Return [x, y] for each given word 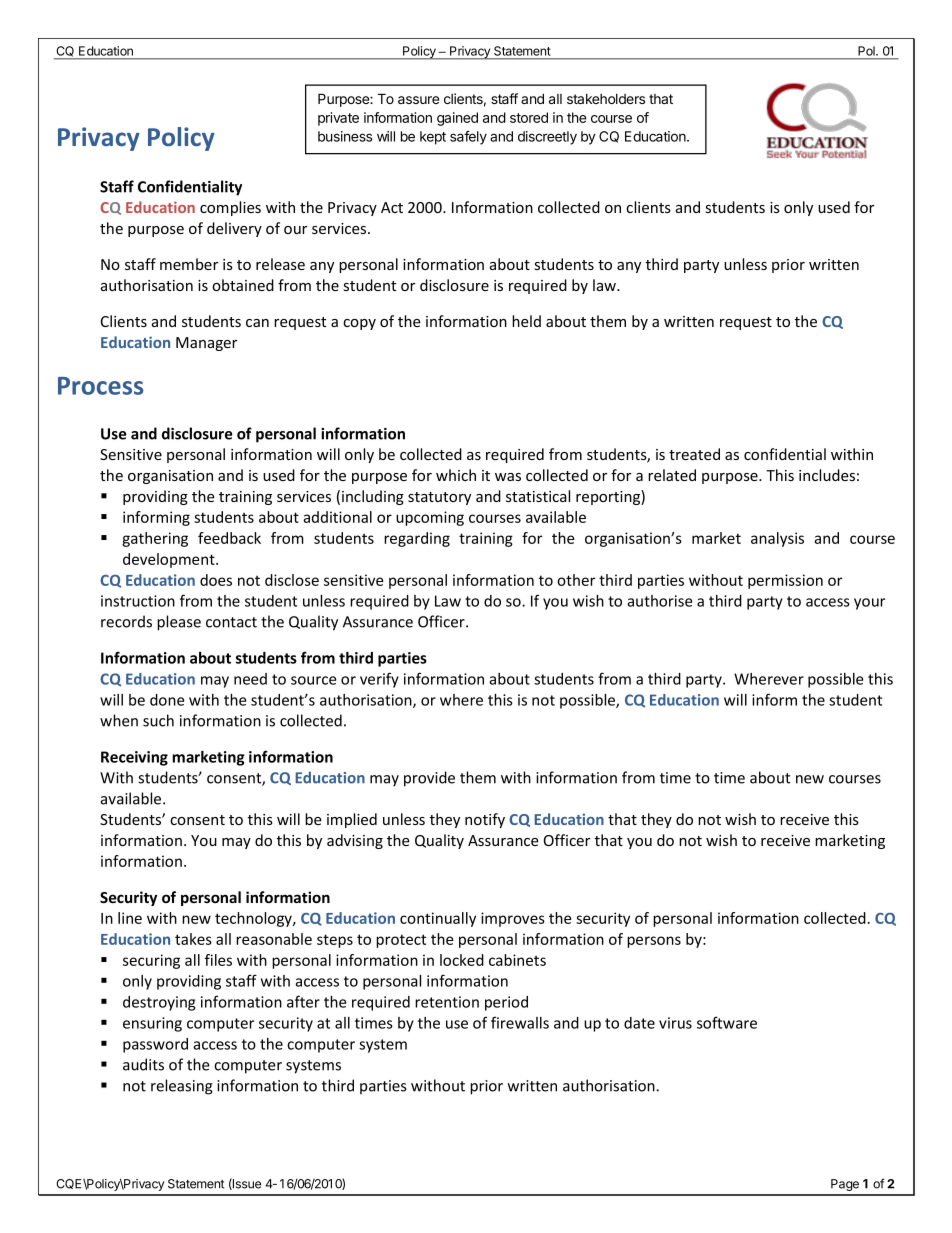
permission [785, 581]
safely [468, 138]
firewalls [520, 1022]
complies [230, 208]
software [727, 1022]
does [216, 580]
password [155, 1045]
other [576, 580]
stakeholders [606, 99]
